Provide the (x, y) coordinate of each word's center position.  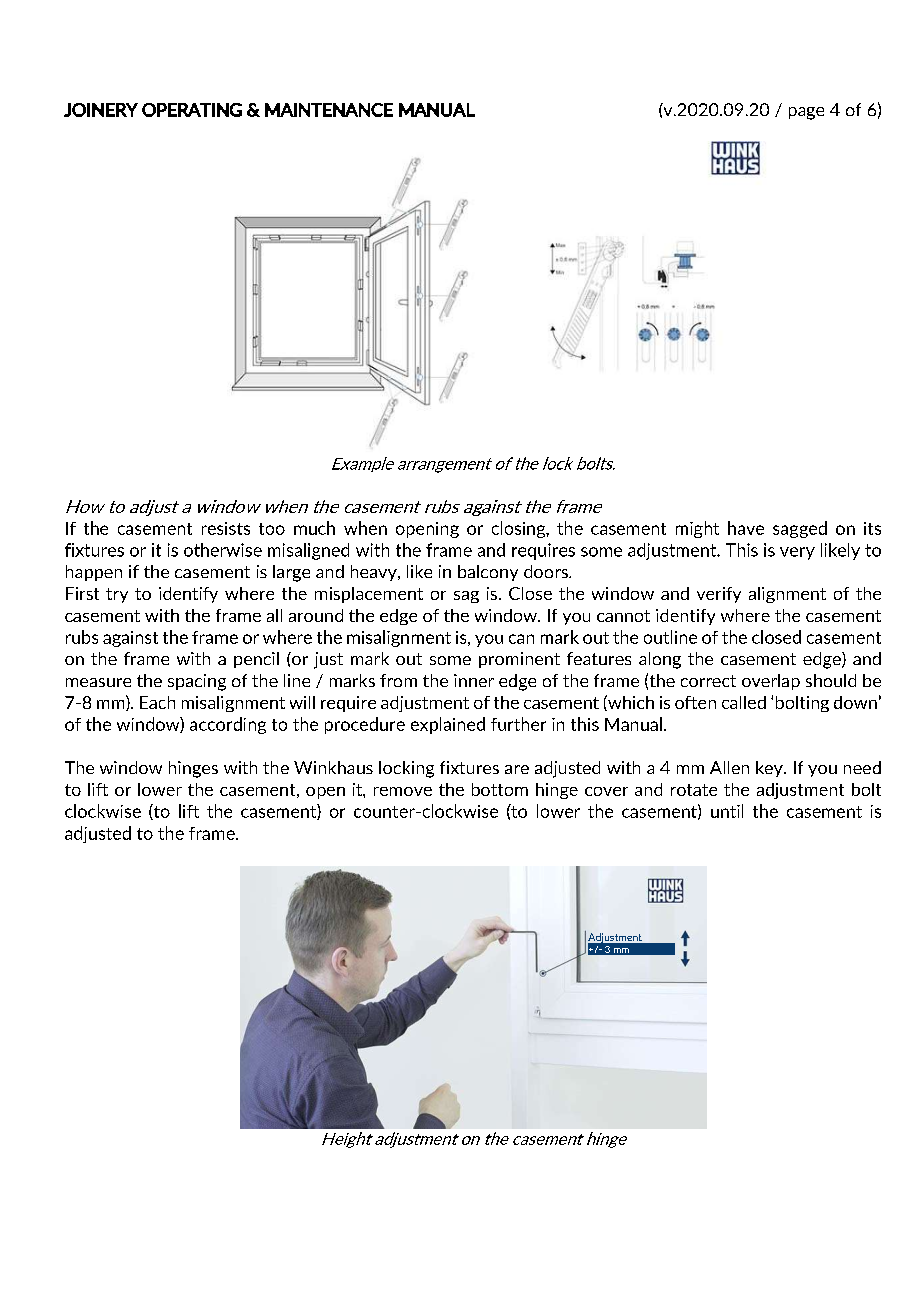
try (117, 595)
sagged (800, 529)
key (770, 769)
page (806, 113)
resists (226, 528)
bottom (500, 789)
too (272, 529)
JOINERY (101, 110)
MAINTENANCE (329, 110)
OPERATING (192, 110)
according (228, 725)
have (746, 528)
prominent (519, 660)
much (314, 528)
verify (719, 595)
